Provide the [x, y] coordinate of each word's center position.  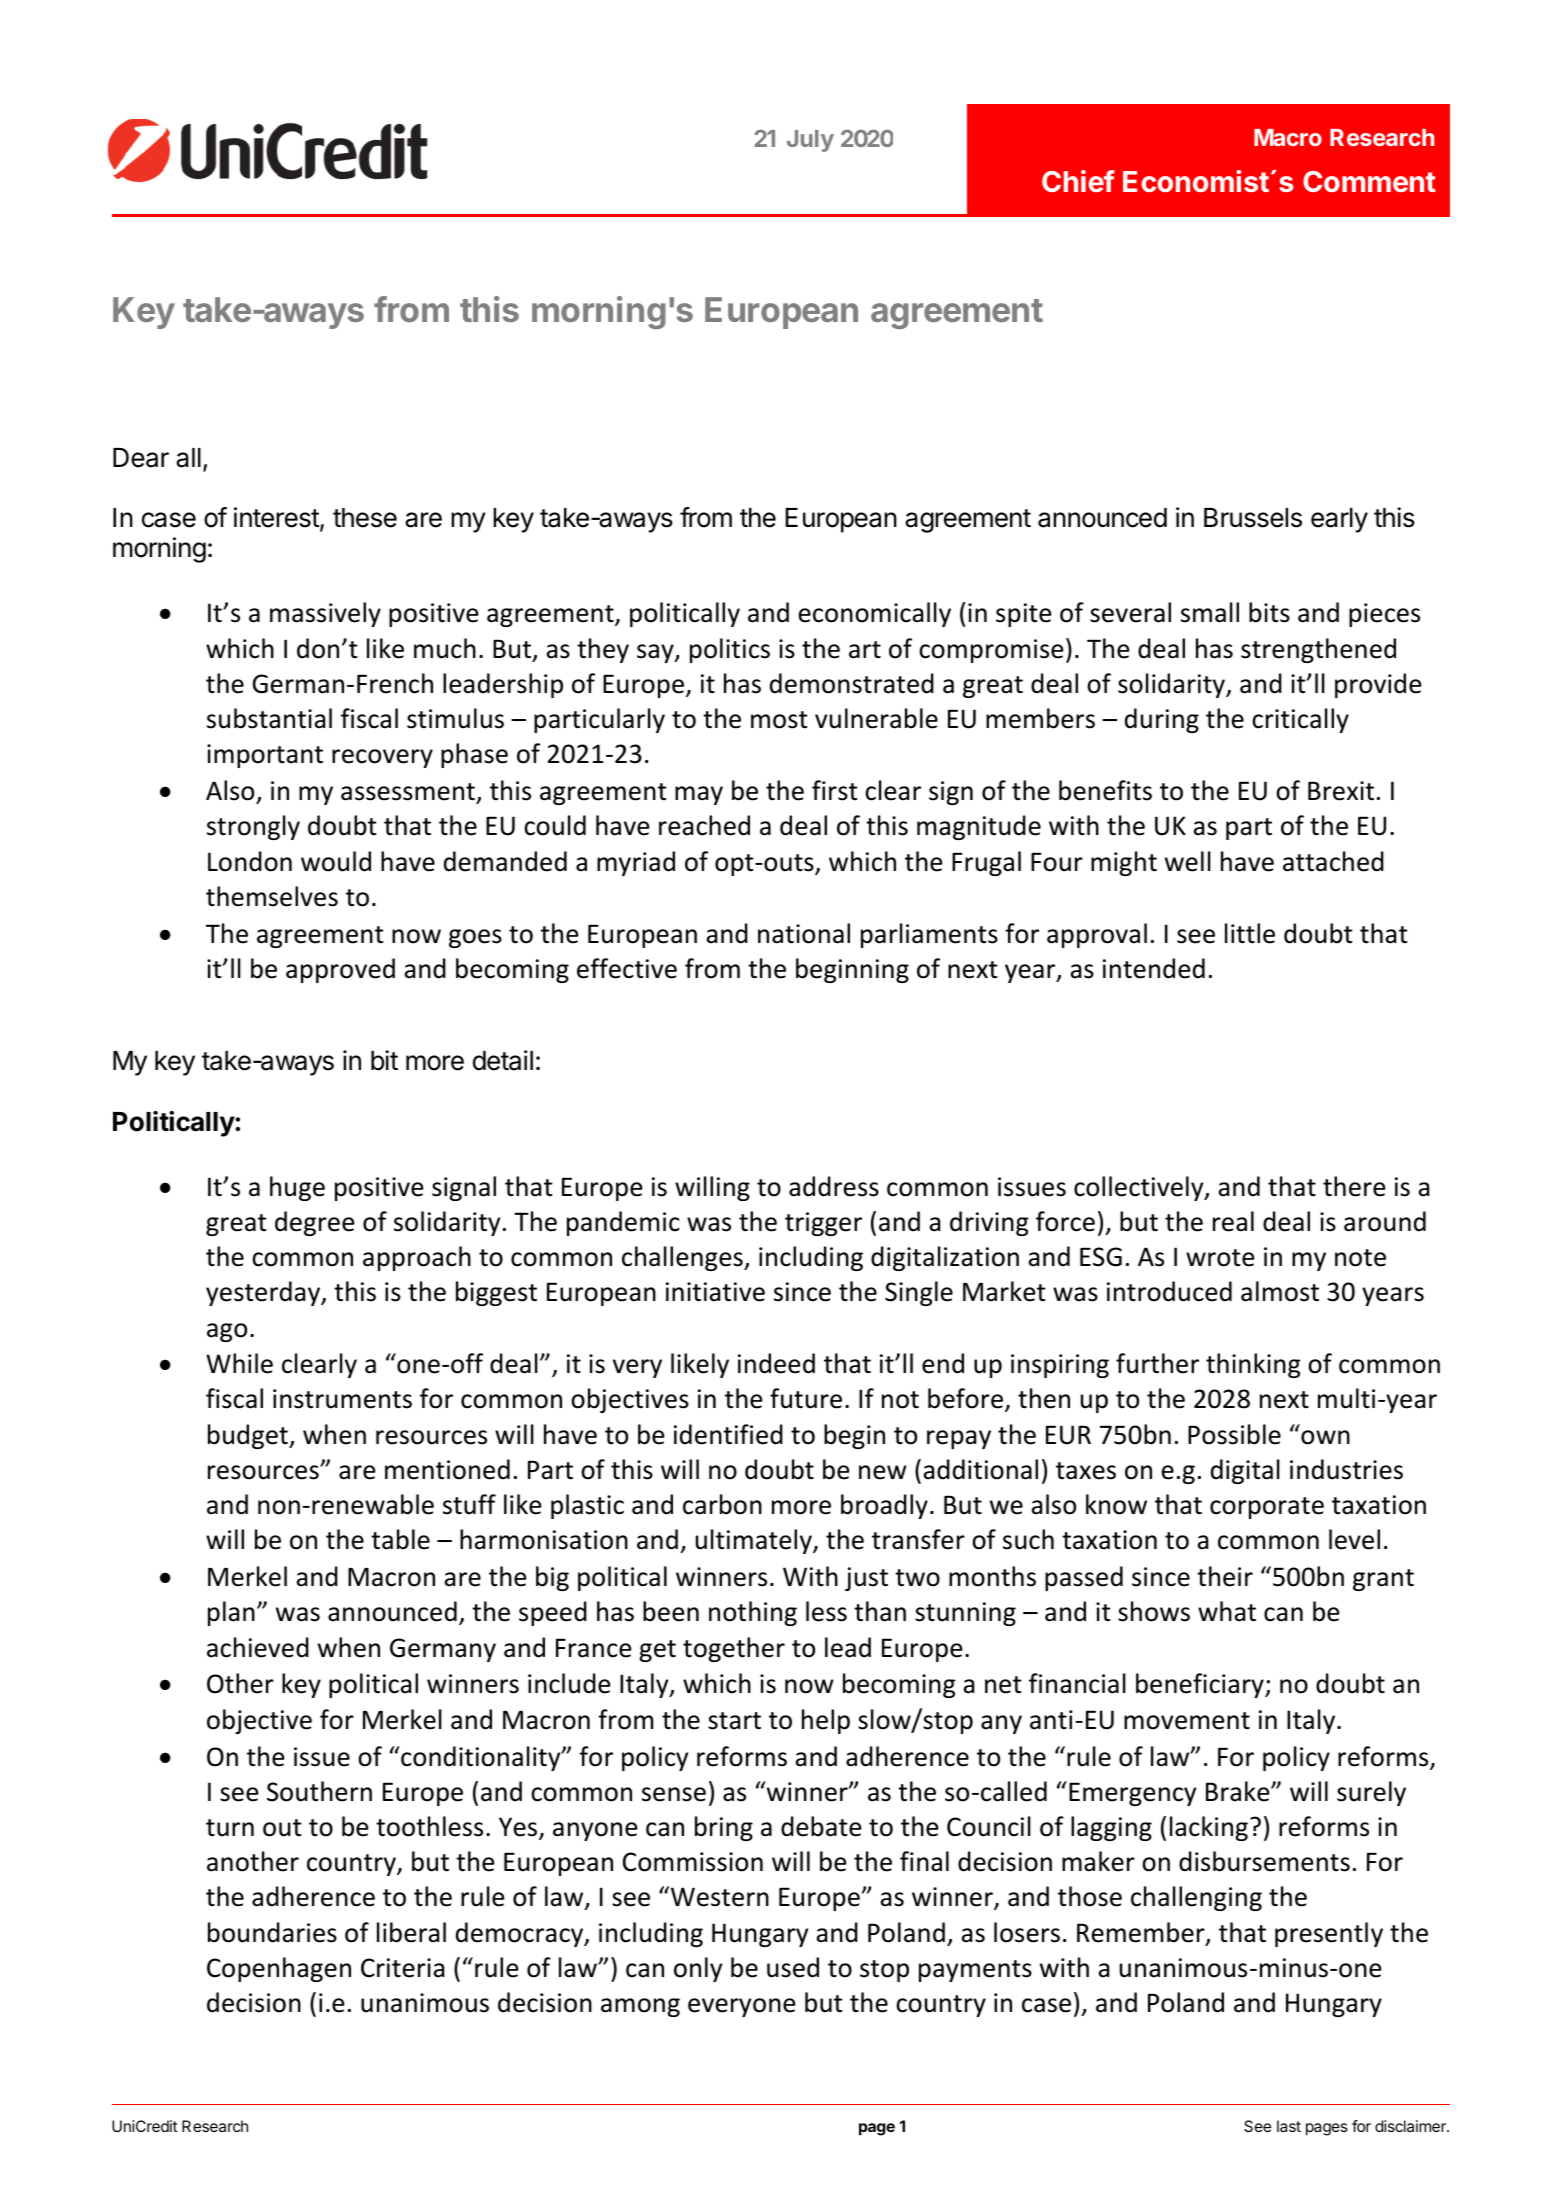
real [1233, 1221]
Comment [1369, 181]
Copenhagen [279, 1969]
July [810, 141]
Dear [141, 458]
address [834, 1186]
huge [297, 1188]
